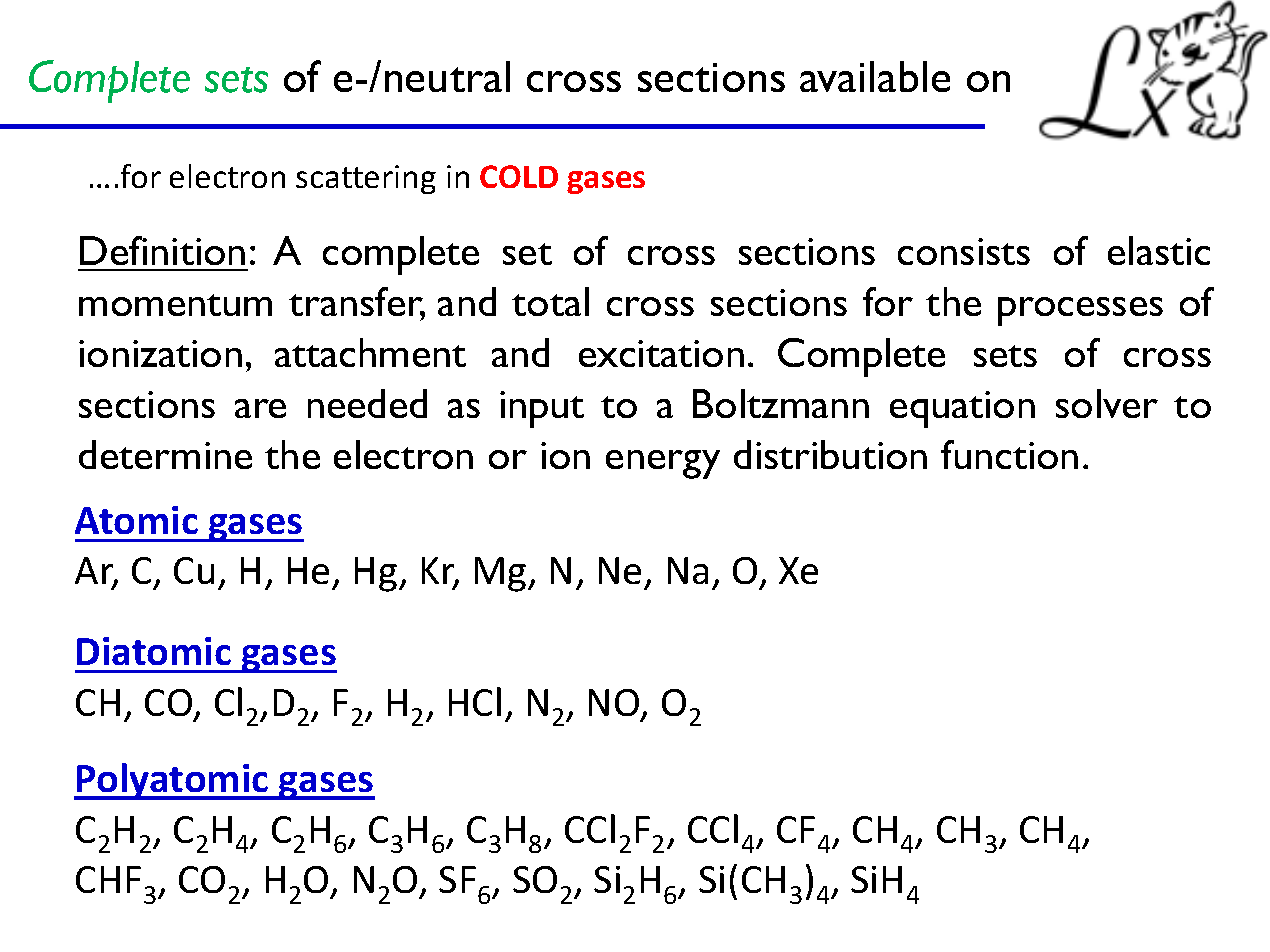 Image resolution: width=1270 pixels, height=952 pixels. What do you see at coordinates (1159, 250) in the document?
I see `elastic` at bounding box center [1159, 250].
